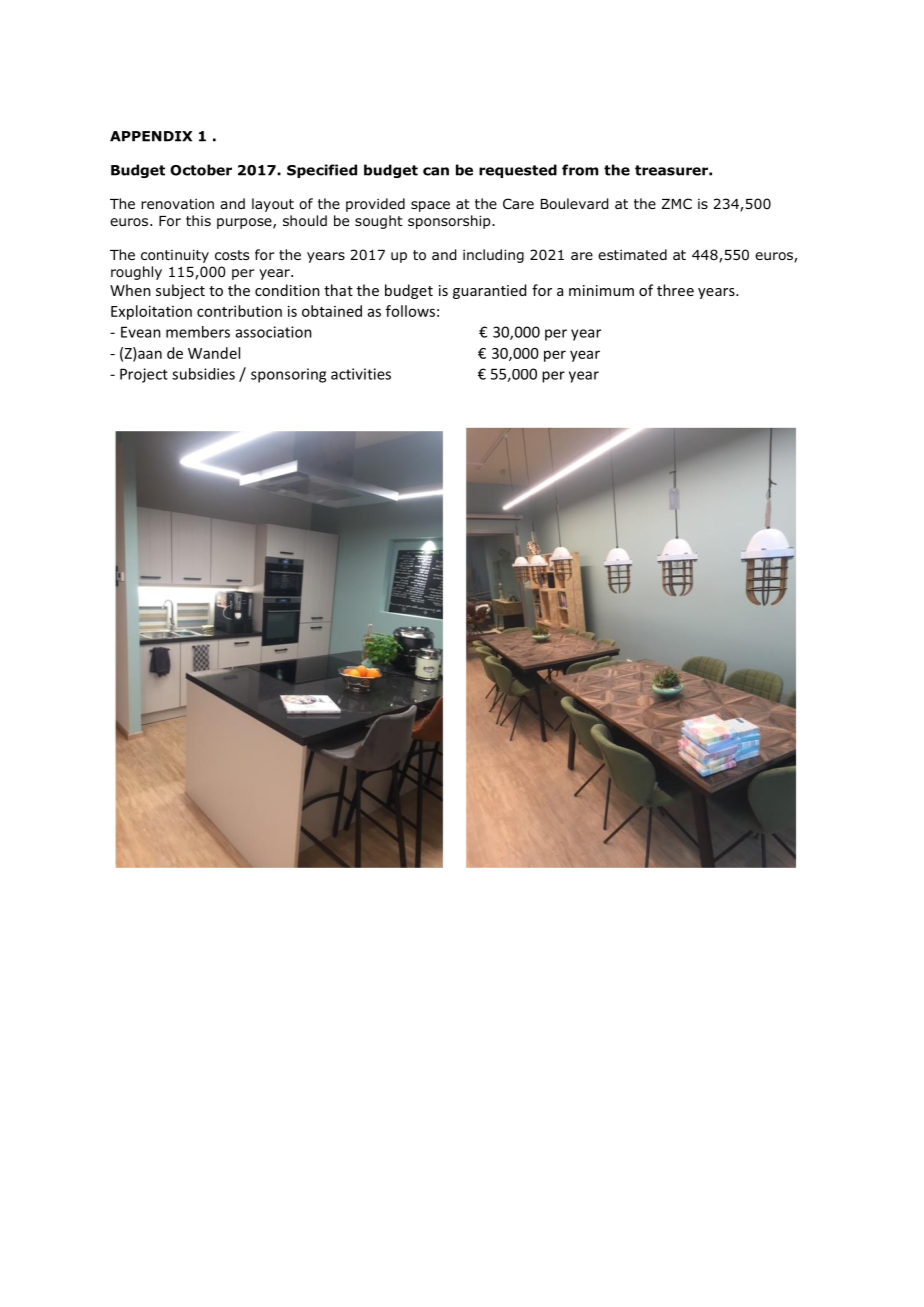 This screenshot has width=924, height=1307. I want to click on that, so click(338, 290).
